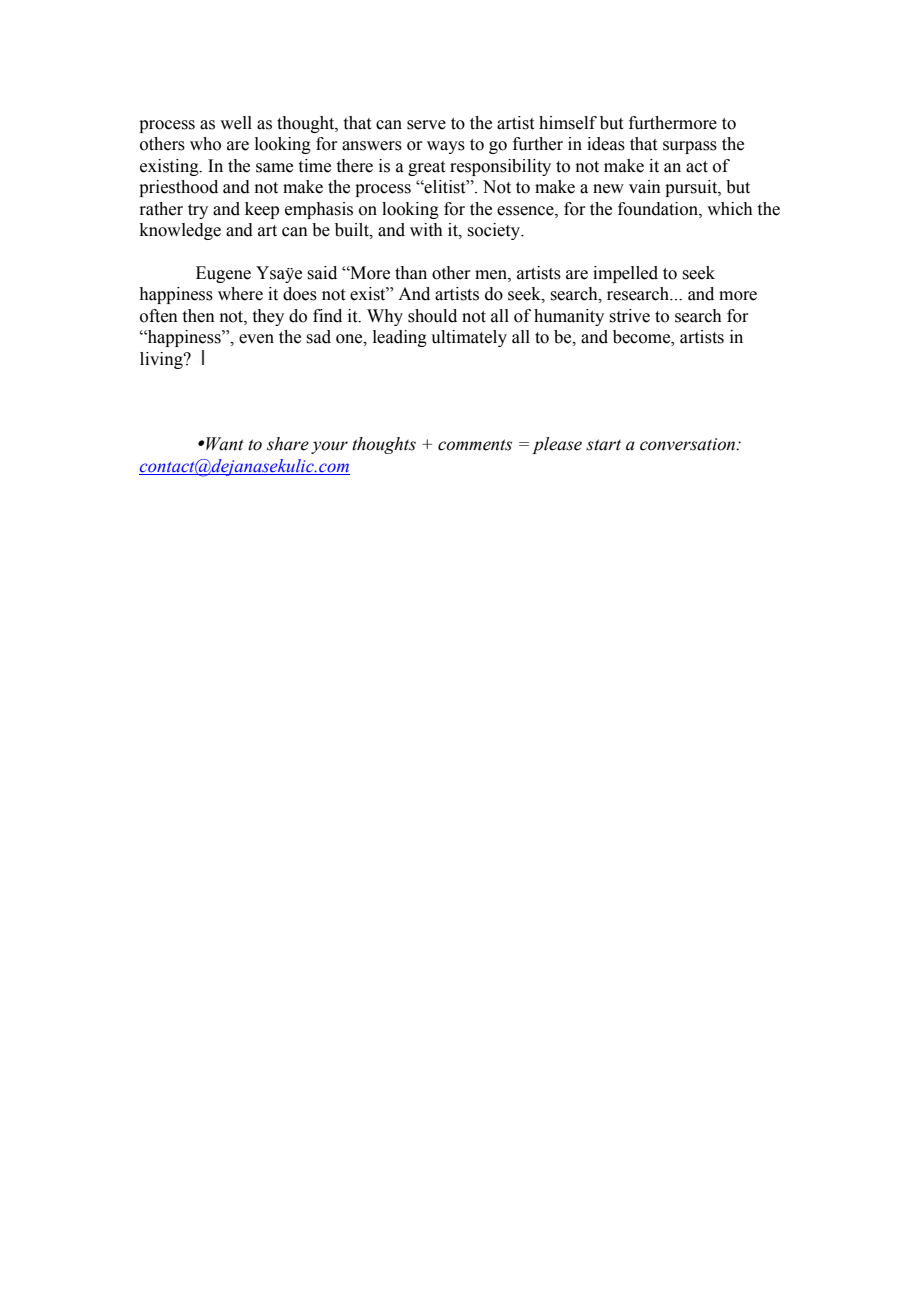 This screenshot has height=1308, width=924. I want to click on living, so click(162, 360).
